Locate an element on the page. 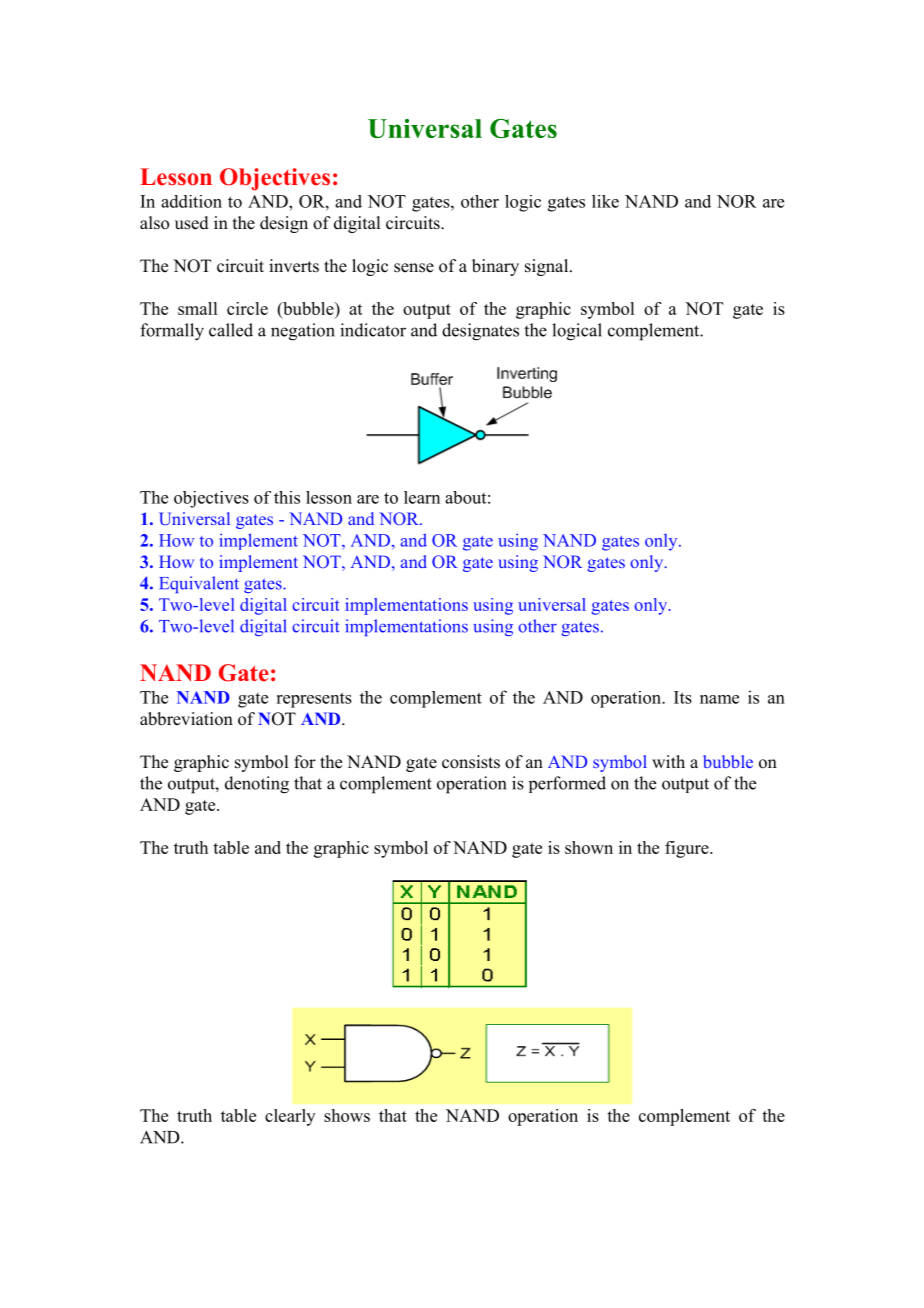 Image resolution: width=924 pixels, height=1308 pixels. consists is located at coordinates (471, 762).
